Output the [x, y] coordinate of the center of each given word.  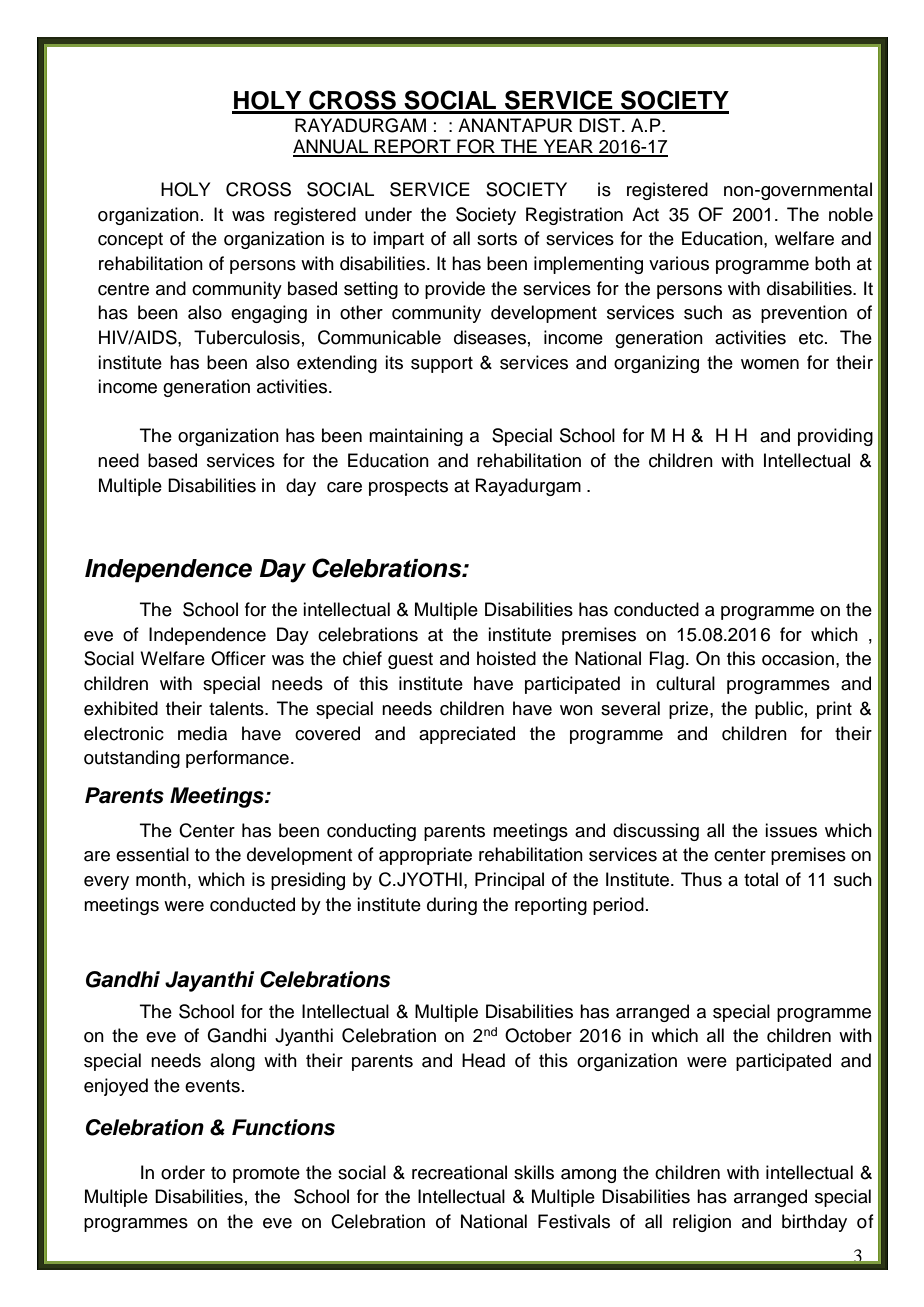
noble [851, 214]
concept [130, 241]
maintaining [416, 437]
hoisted [506, 658]
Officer [238, 658]
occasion [798, 658]
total [761, 879]
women [770, 364]
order [183, 1172]
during [452, 906]
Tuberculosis [247, 337]
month [161, 879]
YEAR [568, 147]
